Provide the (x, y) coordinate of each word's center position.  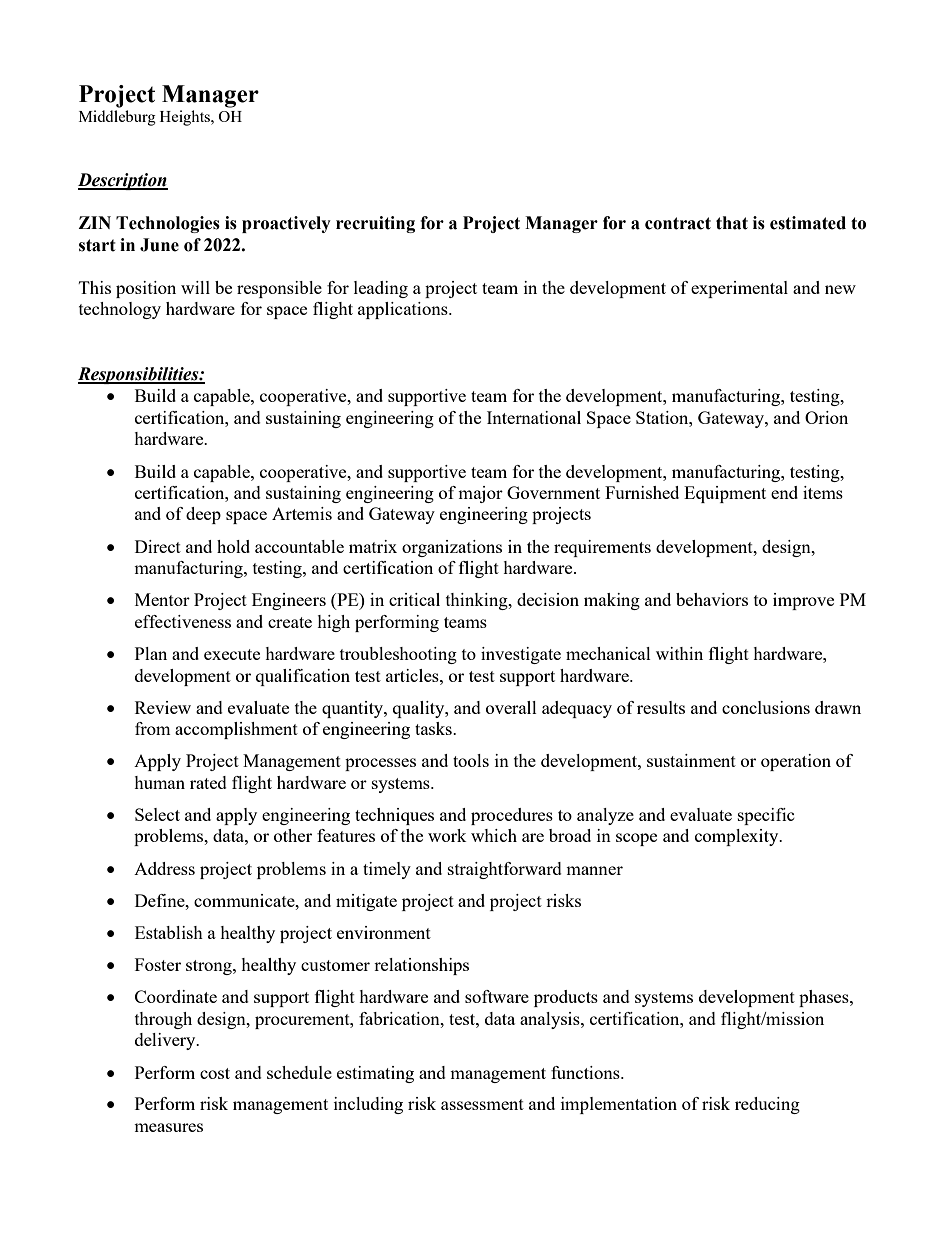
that (732, 223)
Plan (151, 653)
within (679, 653)
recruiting (375, 224)
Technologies (168, 224)
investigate (521, 655)
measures (168, 1127)
